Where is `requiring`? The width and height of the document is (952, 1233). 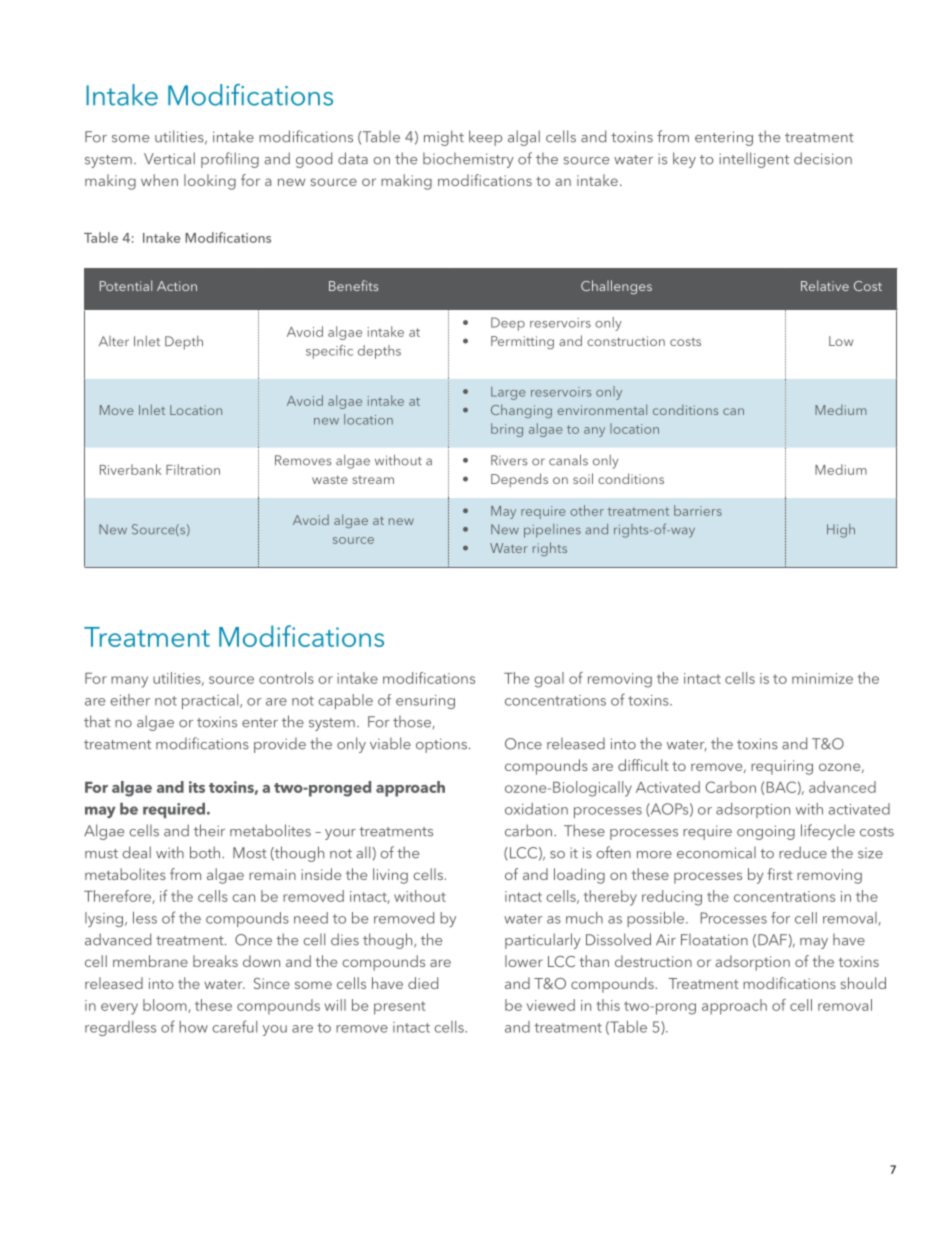 requiring is located at coordinates (782, 767).
